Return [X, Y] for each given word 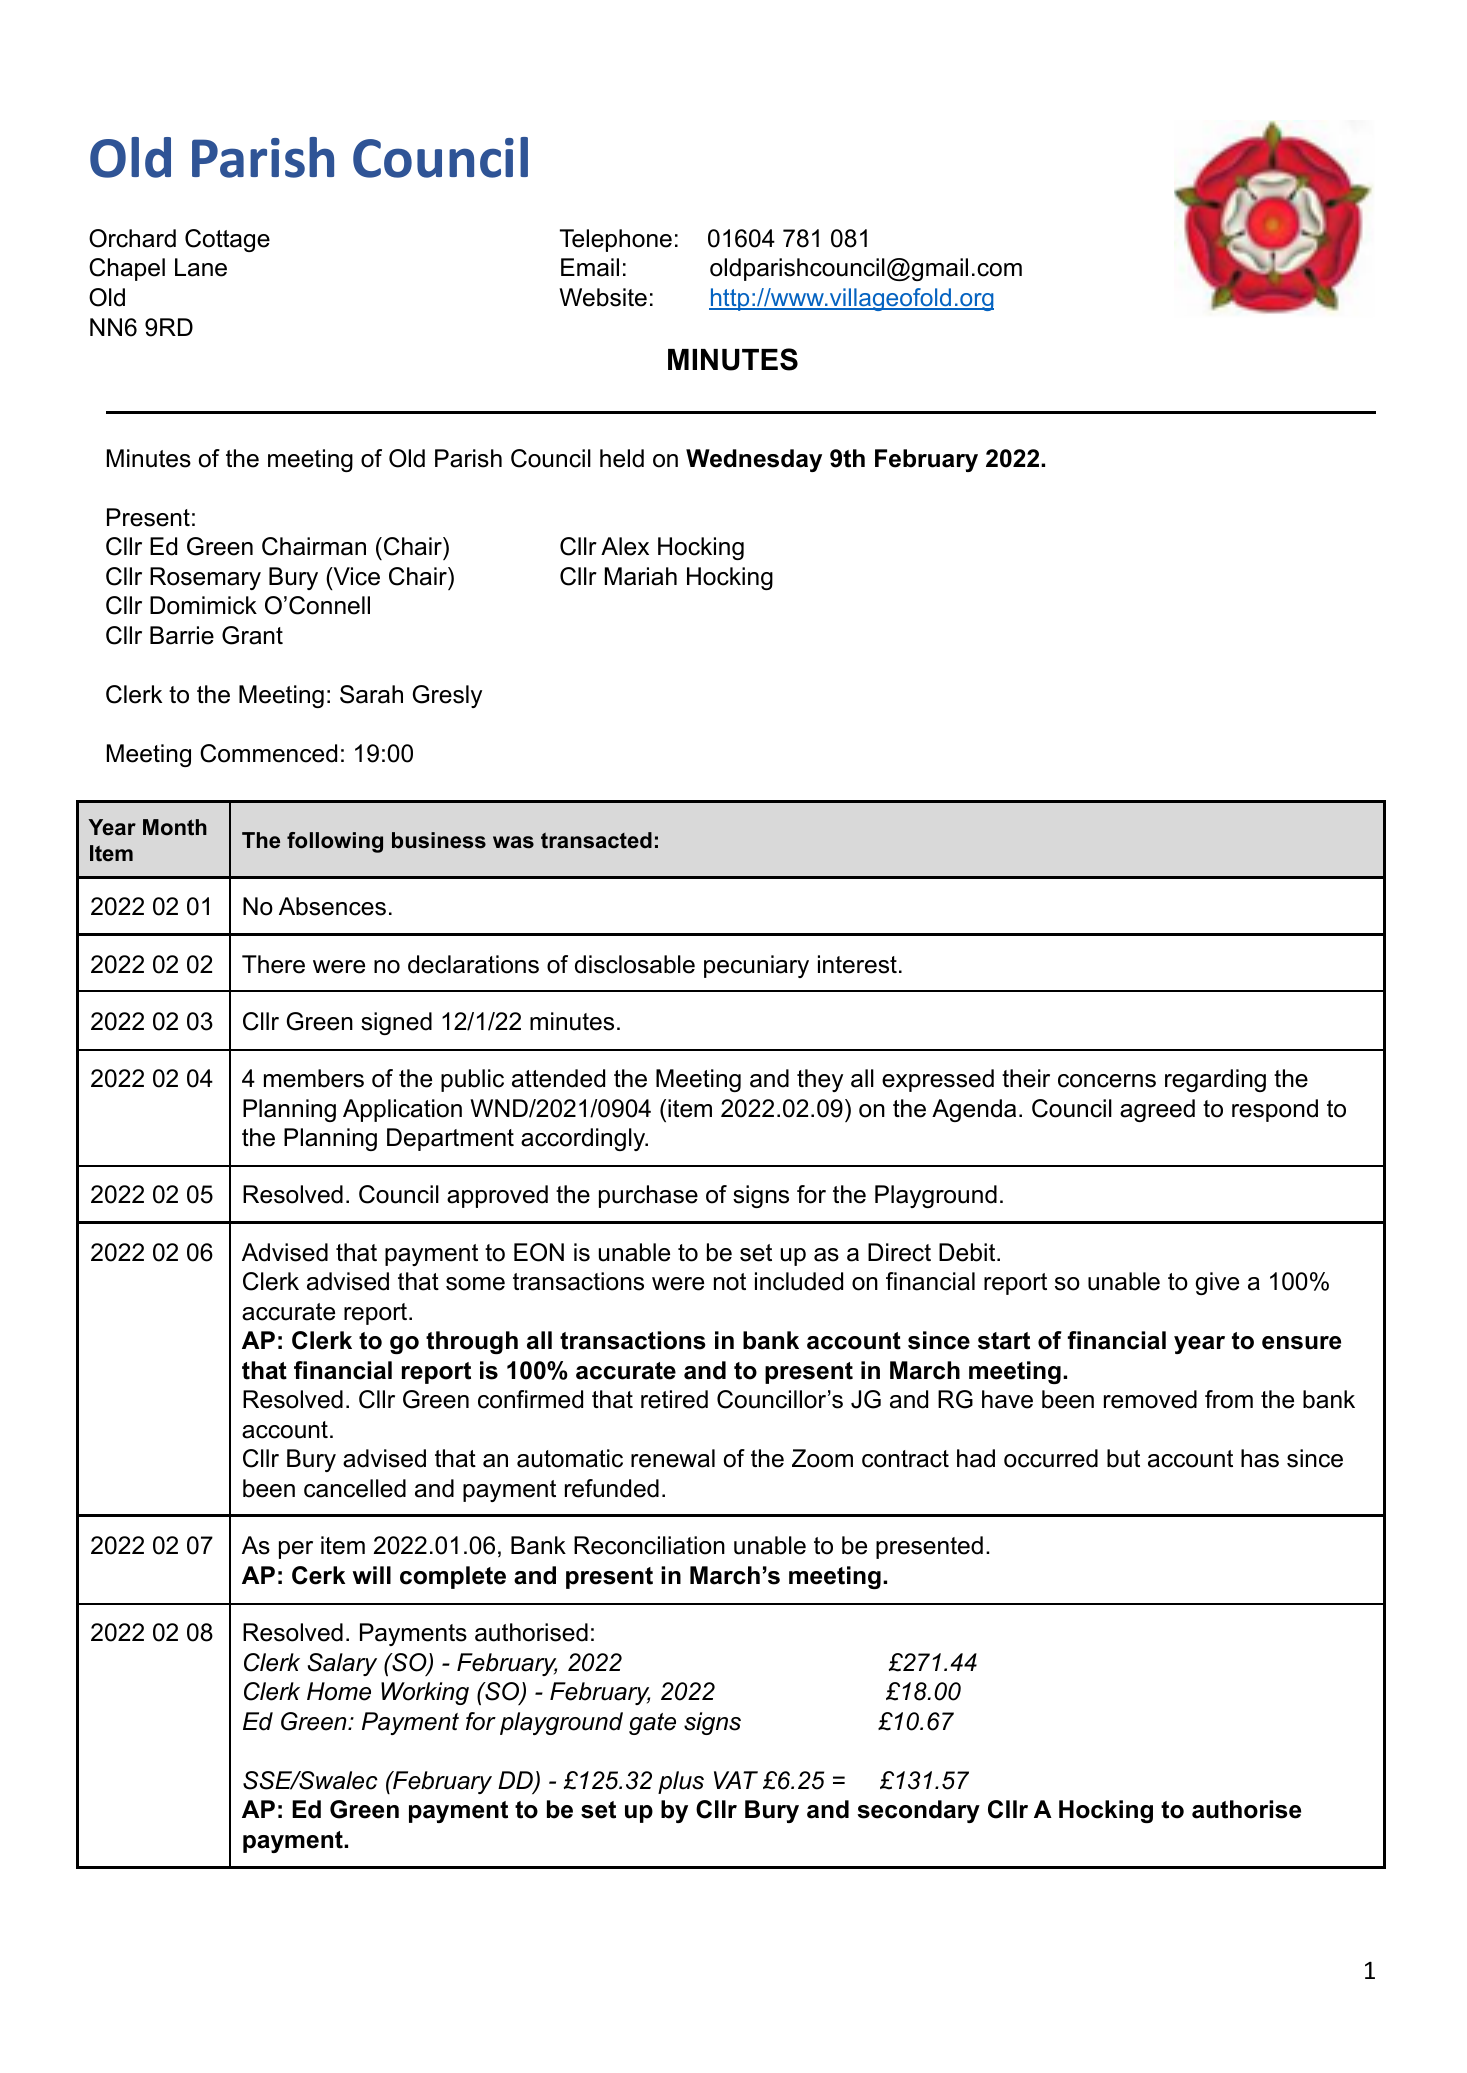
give [1217, 1283]
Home [339, 1691]
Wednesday [754, 460]
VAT [736, 1780]
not [730, 1282]
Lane [201, 267]
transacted [596, 840]
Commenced [268, 753]
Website [603, 297]
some [475, 1284]
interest [857, 964]
